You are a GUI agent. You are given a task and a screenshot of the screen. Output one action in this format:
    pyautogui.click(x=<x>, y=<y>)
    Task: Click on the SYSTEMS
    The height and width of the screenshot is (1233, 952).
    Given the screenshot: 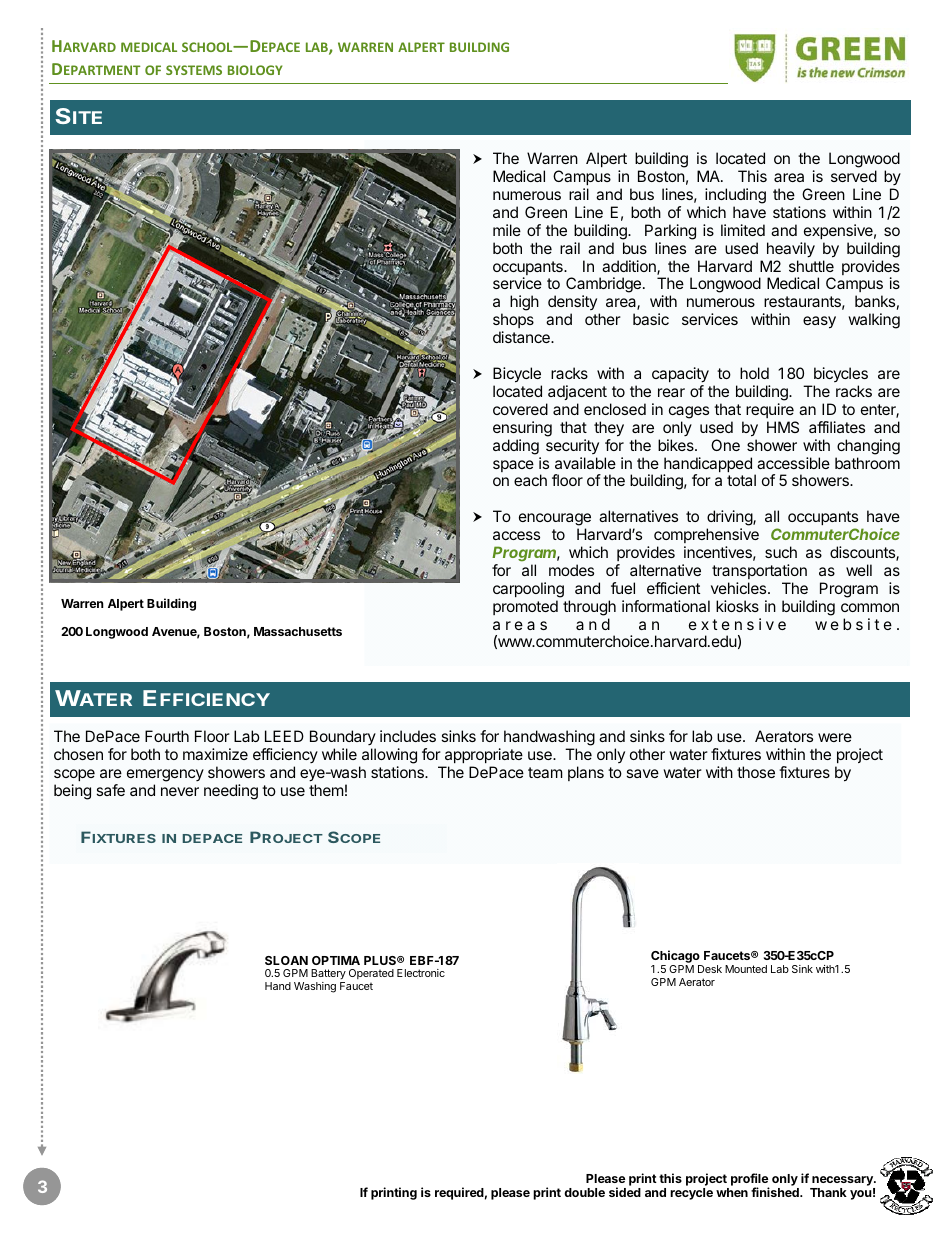 What is the action you would take?
    pyautogui.click(x=194, y=70)
